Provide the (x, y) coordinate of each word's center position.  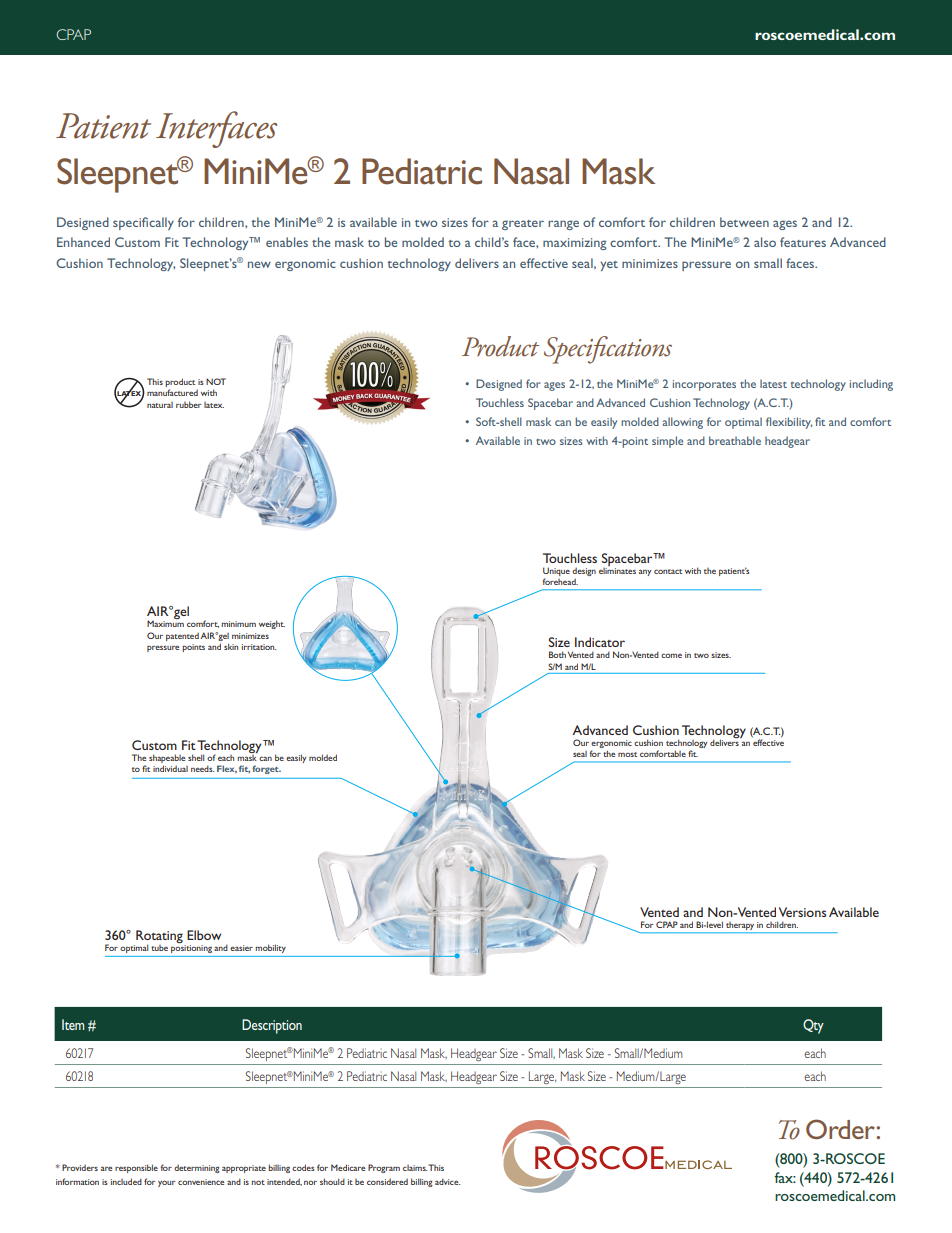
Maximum (165, 623)
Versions (802, 912)
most (627, 754)
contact (668, 571)
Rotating (159, 937)
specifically (143, 223)
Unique (556, 573)
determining (197, 1168)
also (765, 242)
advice (448, 1181)
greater (523, 225)
